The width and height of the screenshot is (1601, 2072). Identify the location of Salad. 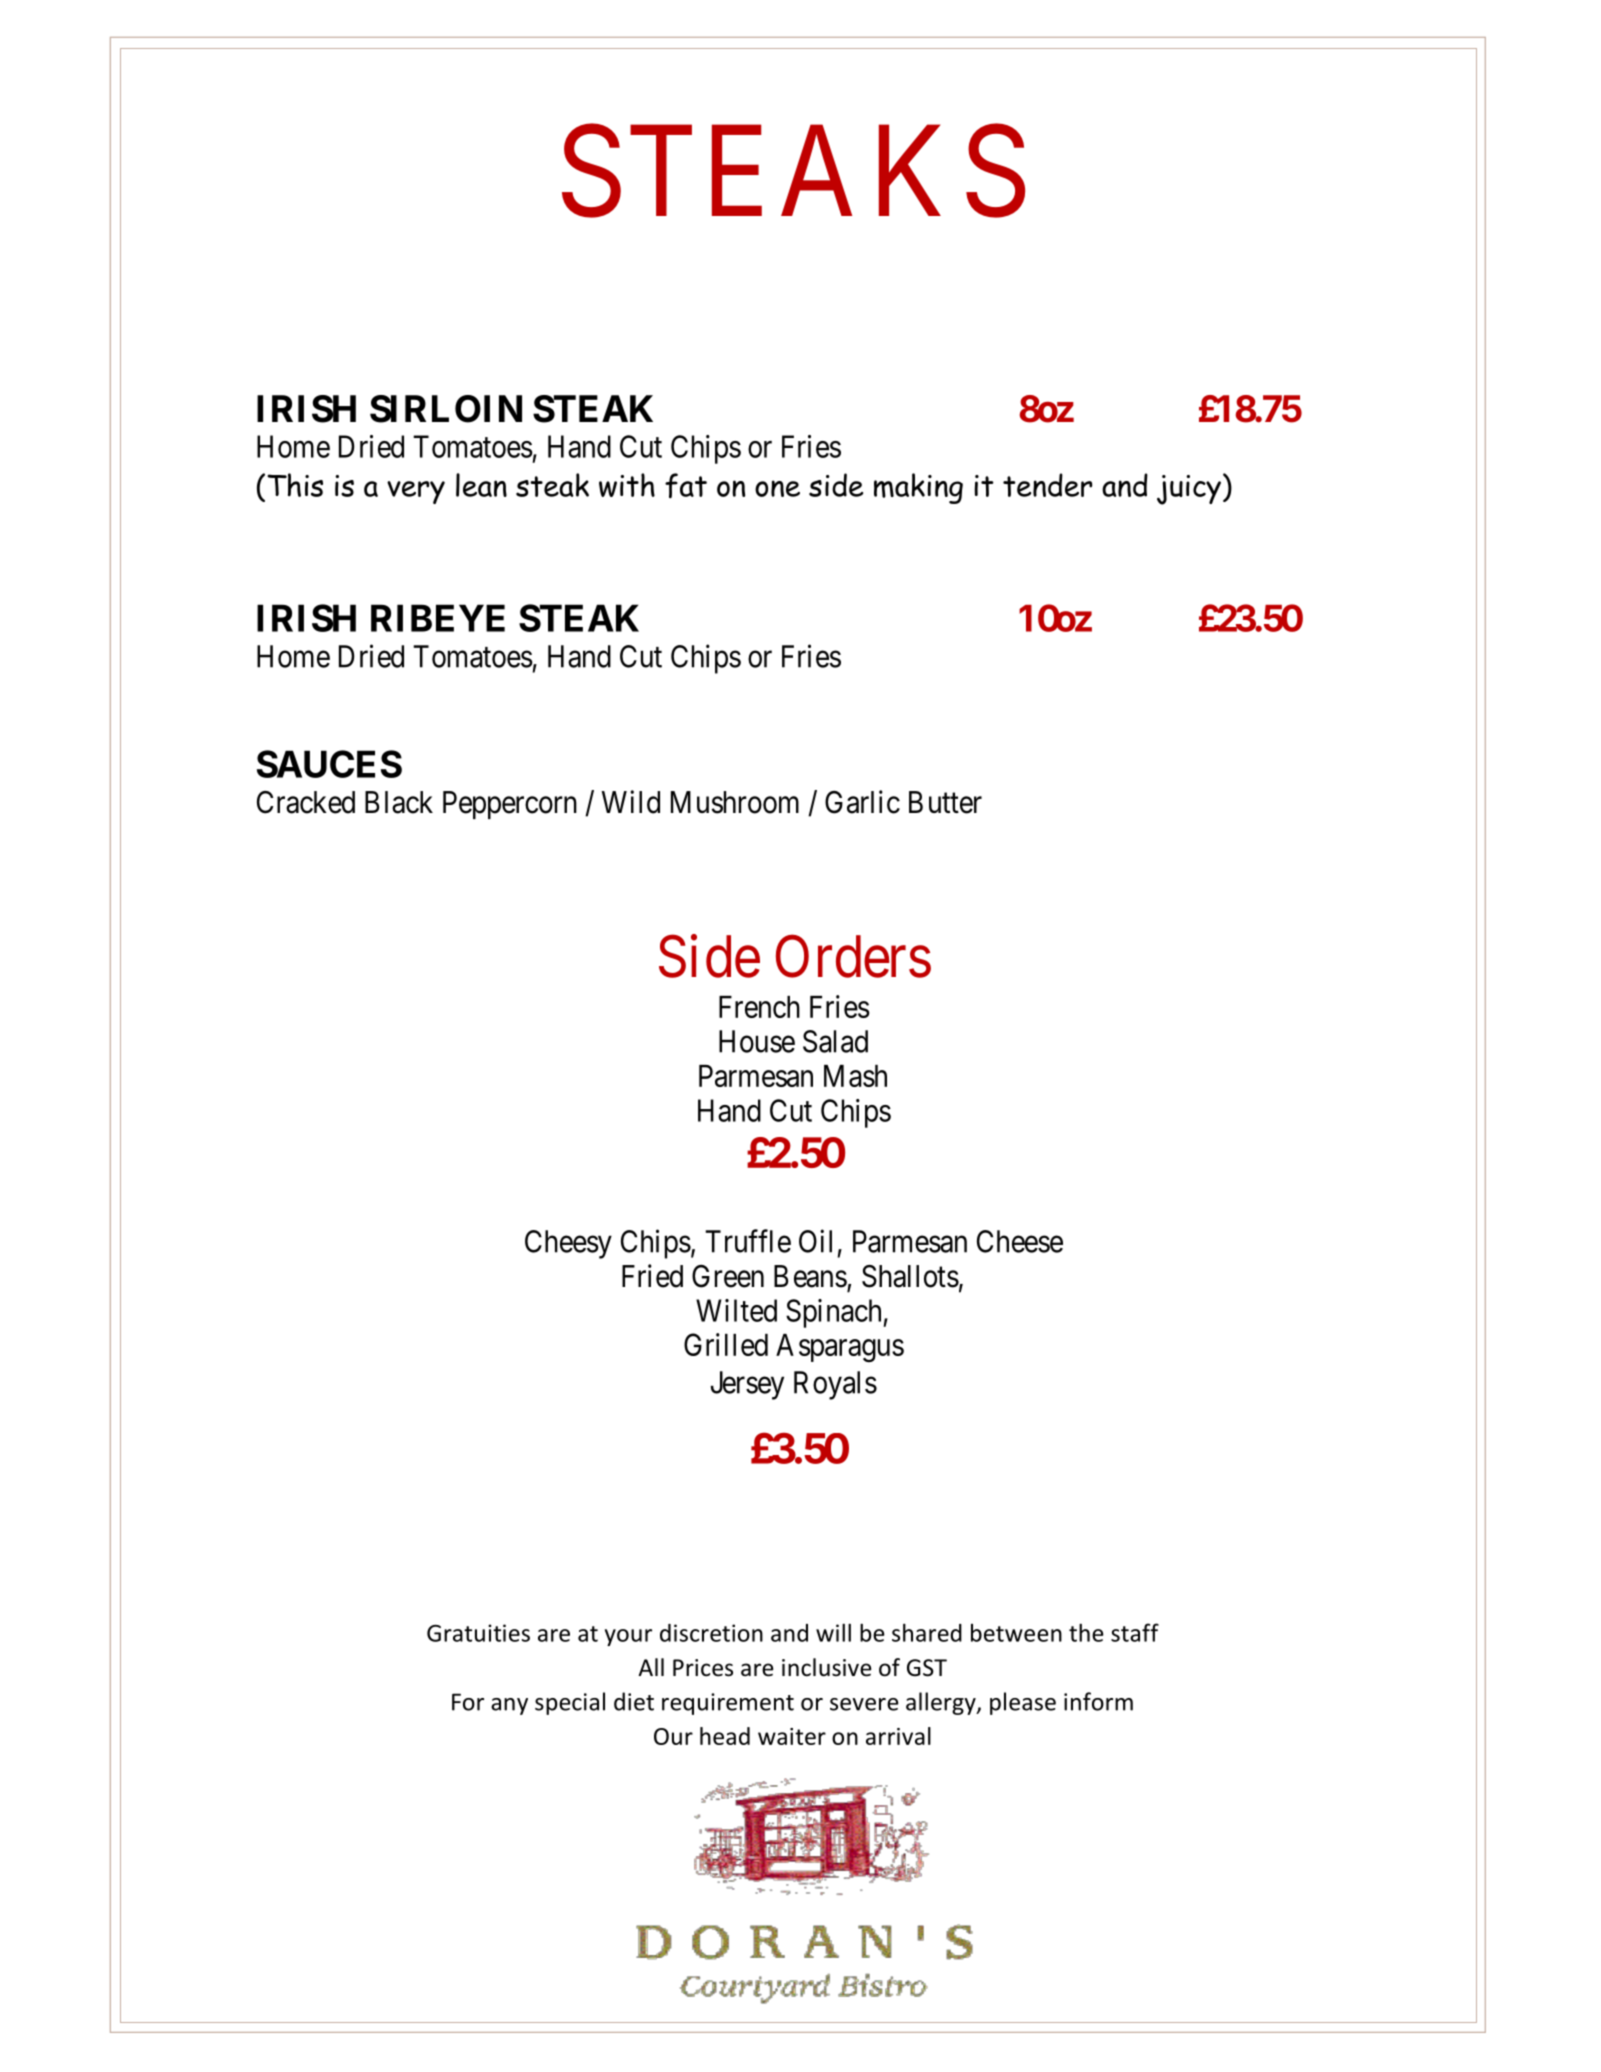
(835, 1041).
